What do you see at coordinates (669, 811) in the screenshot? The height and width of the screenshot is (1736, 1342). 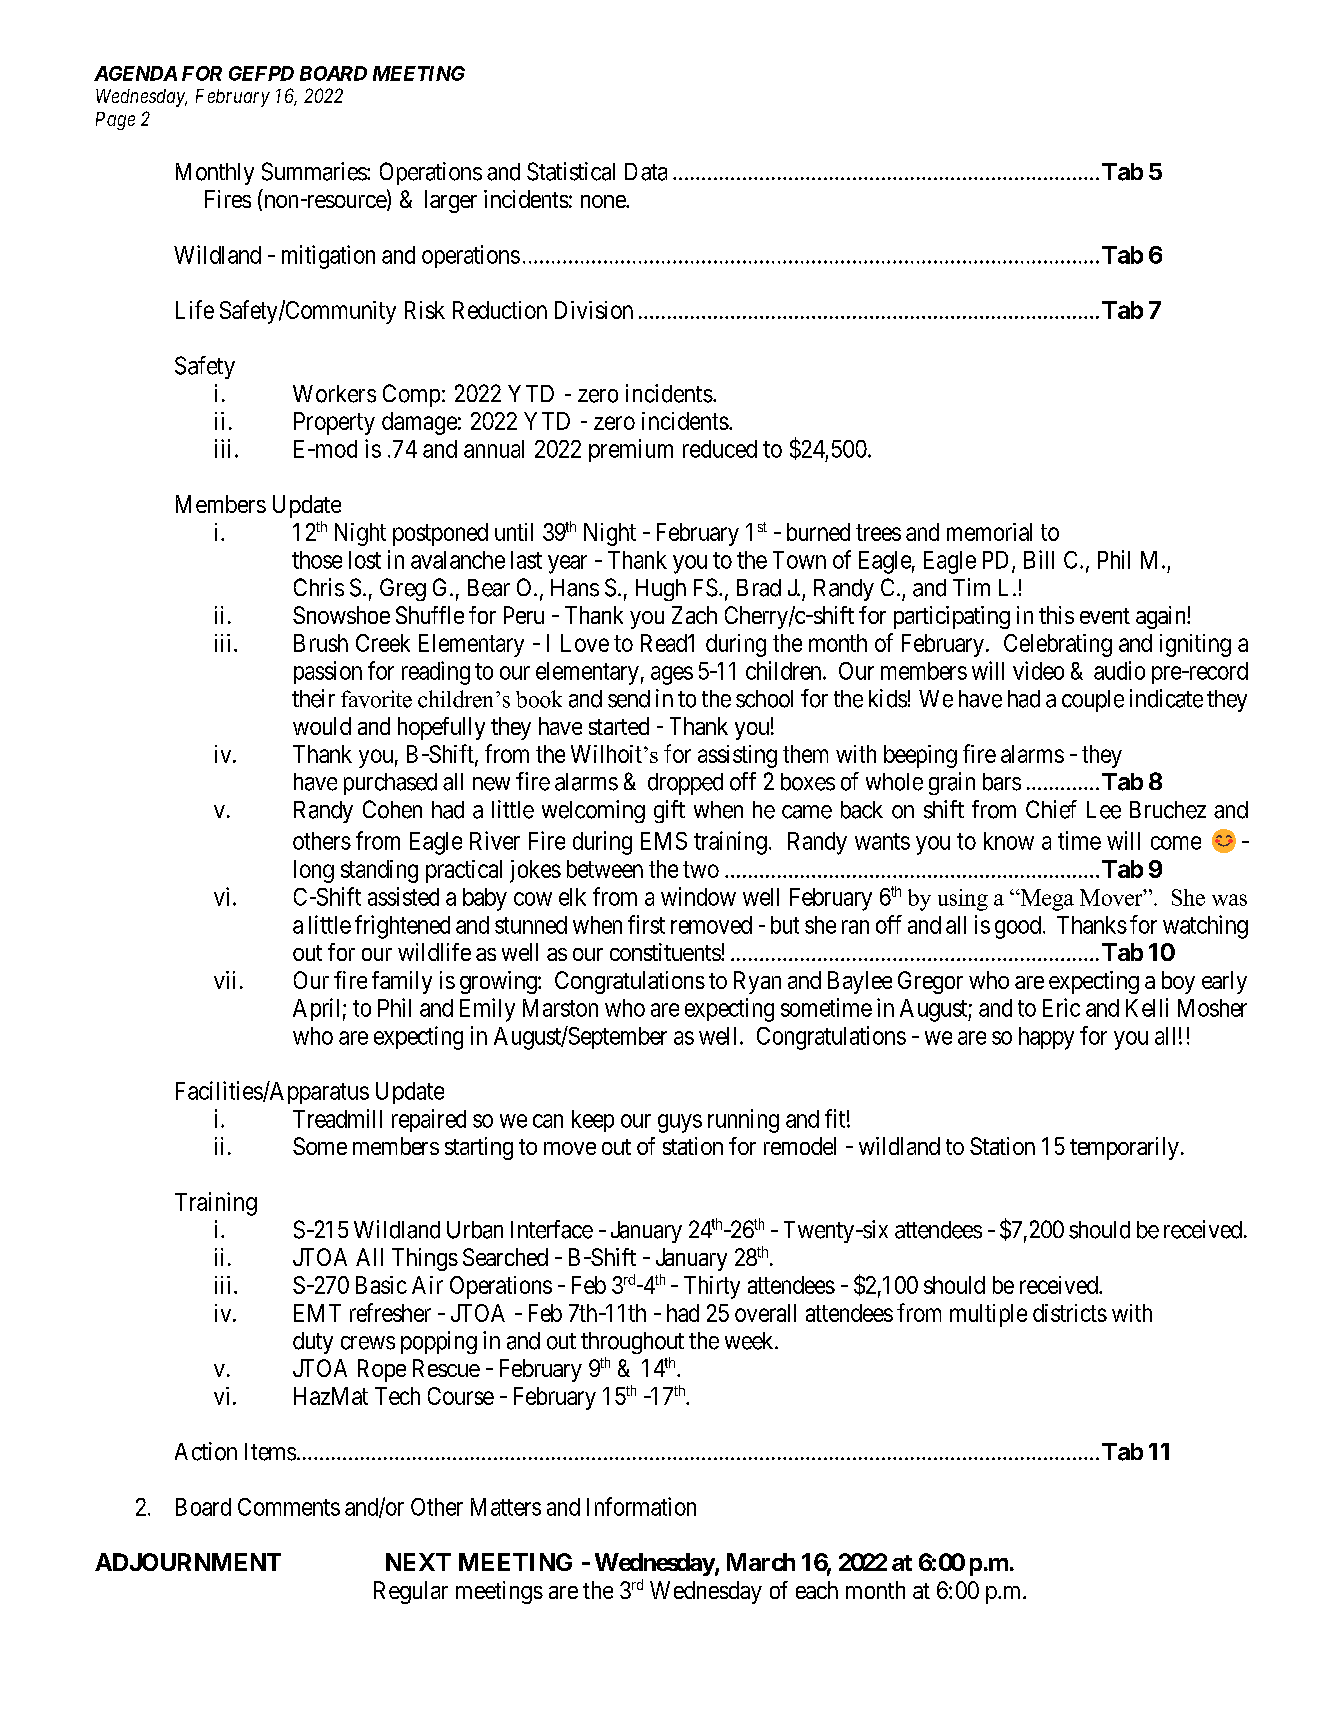 I see `gift` at bounding box center [669, 811].
